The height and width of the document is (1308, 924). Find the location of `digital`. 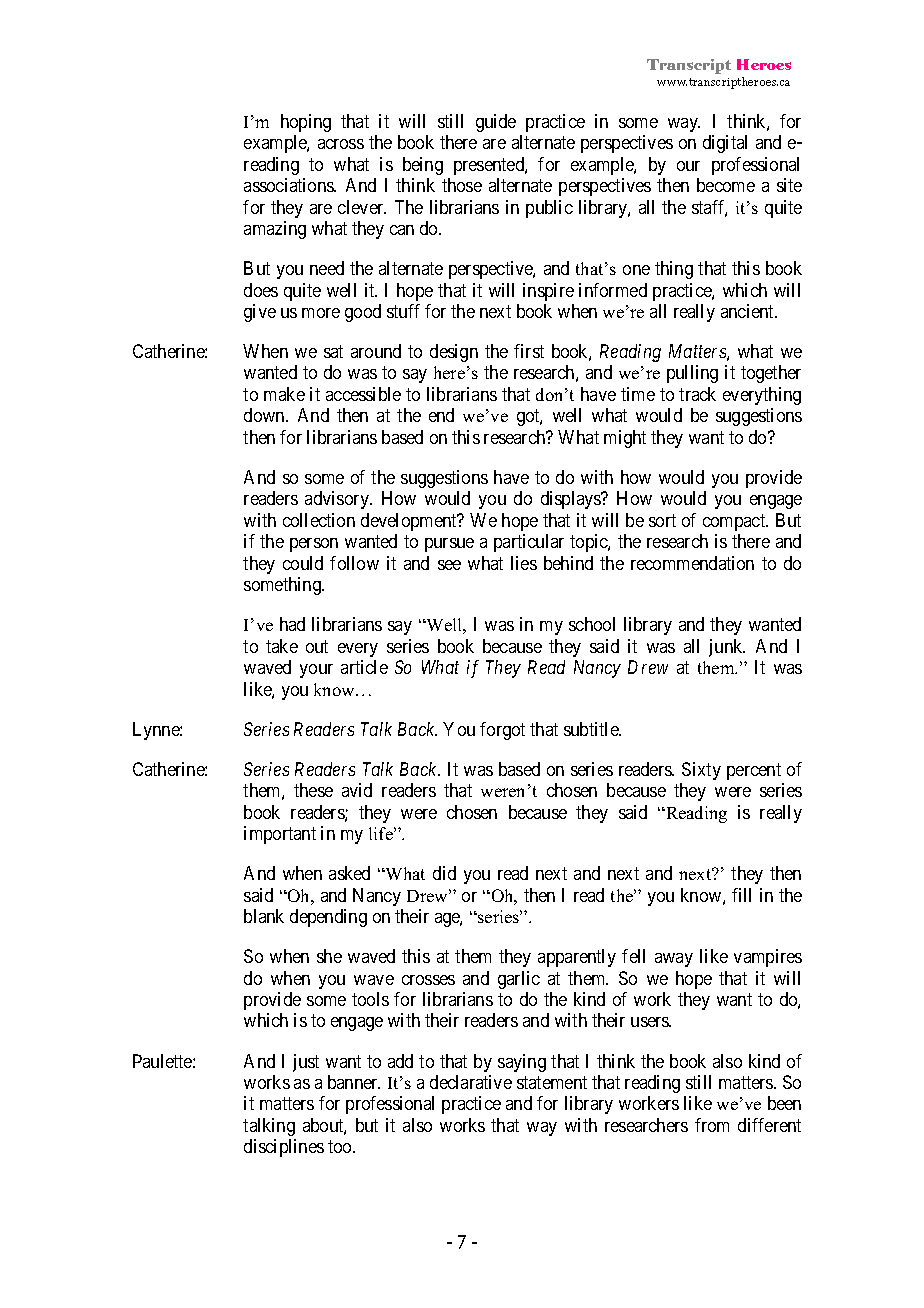

digital is located at coordinates (725, 144).
